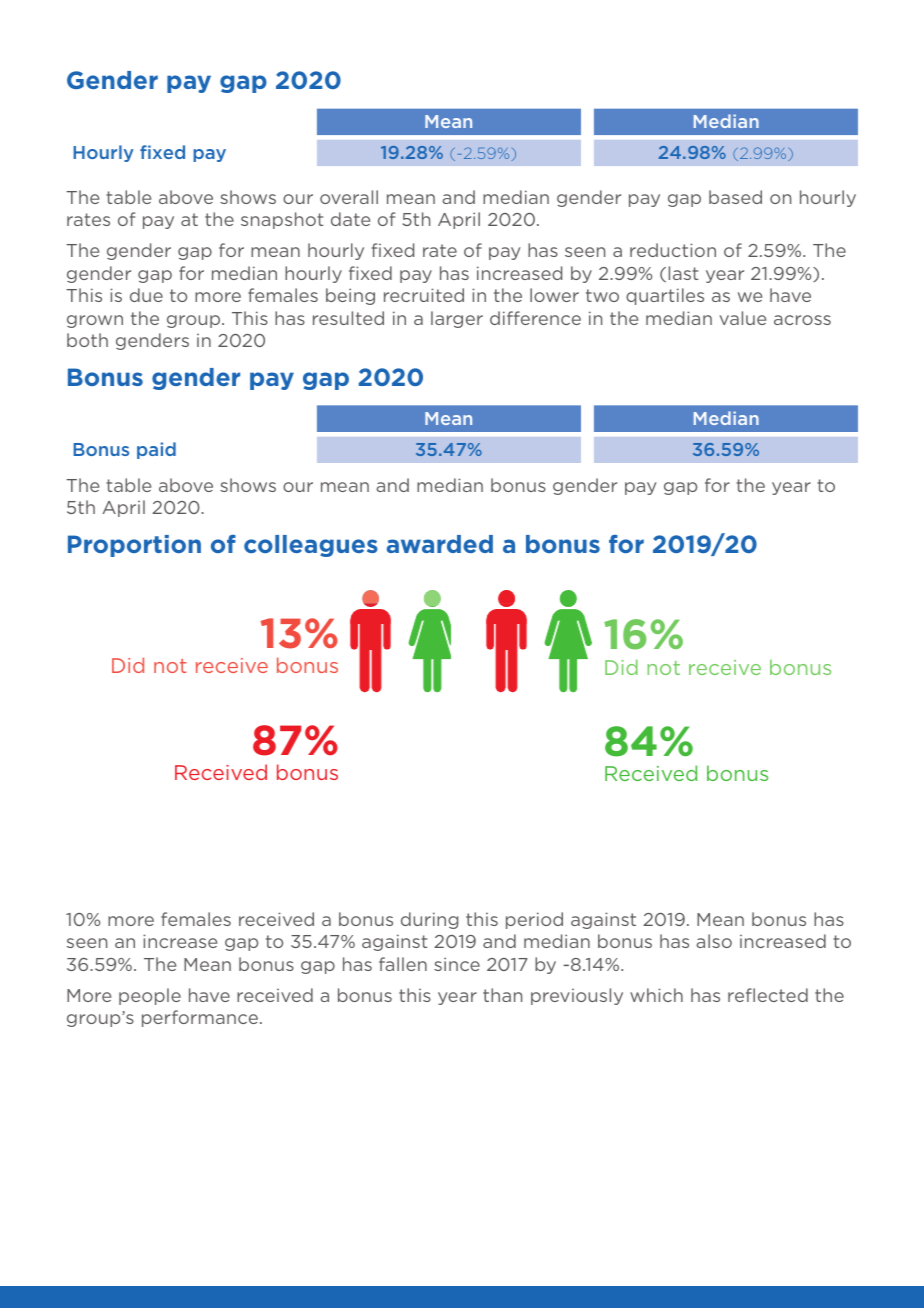 This page has width=924, height=1308. Describe the element at coordinates (350, 219) in the page. I see `date` at that location.
